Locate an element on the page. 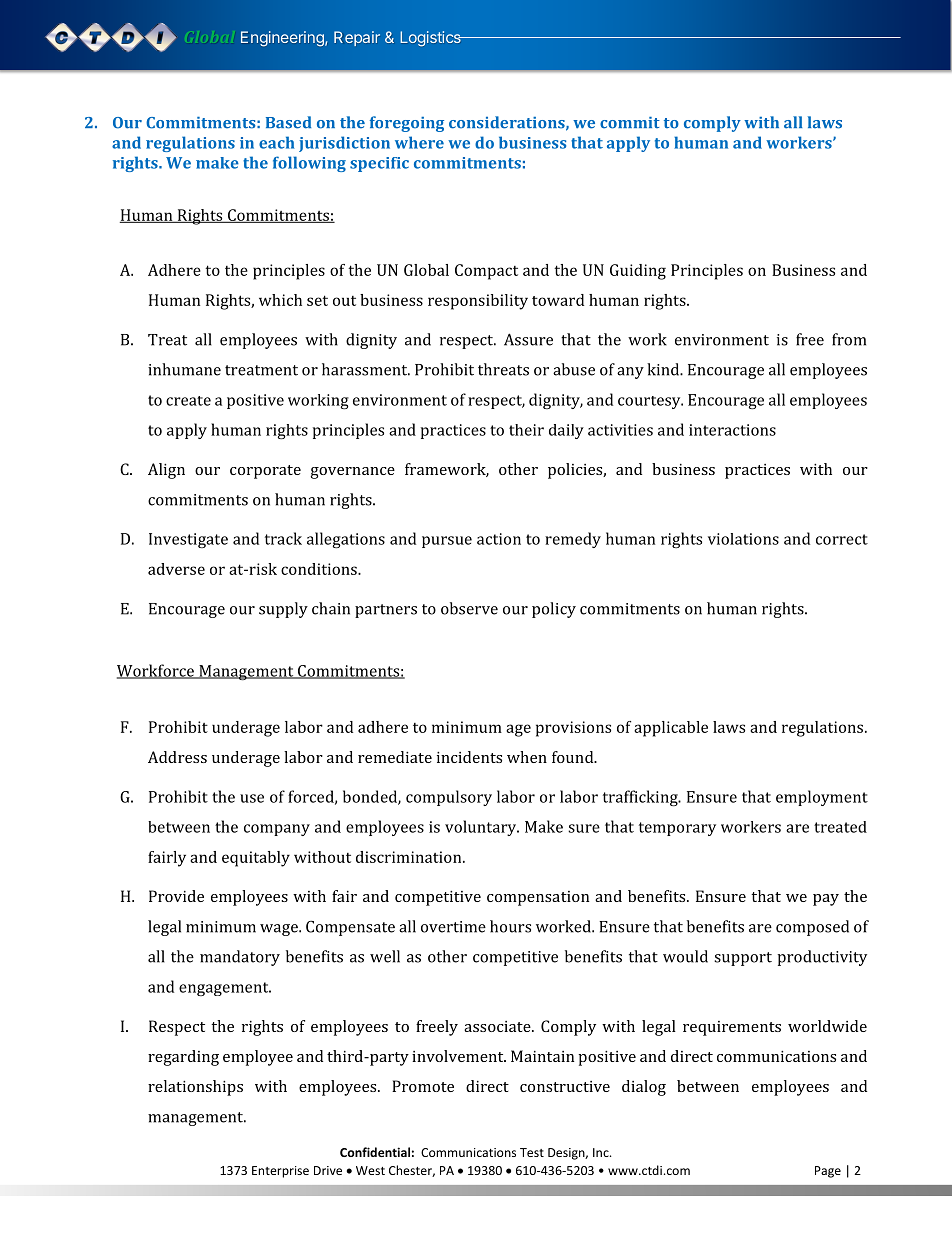 The image size is (952, 1233). Engineering is located at coordinates (283, 39).
